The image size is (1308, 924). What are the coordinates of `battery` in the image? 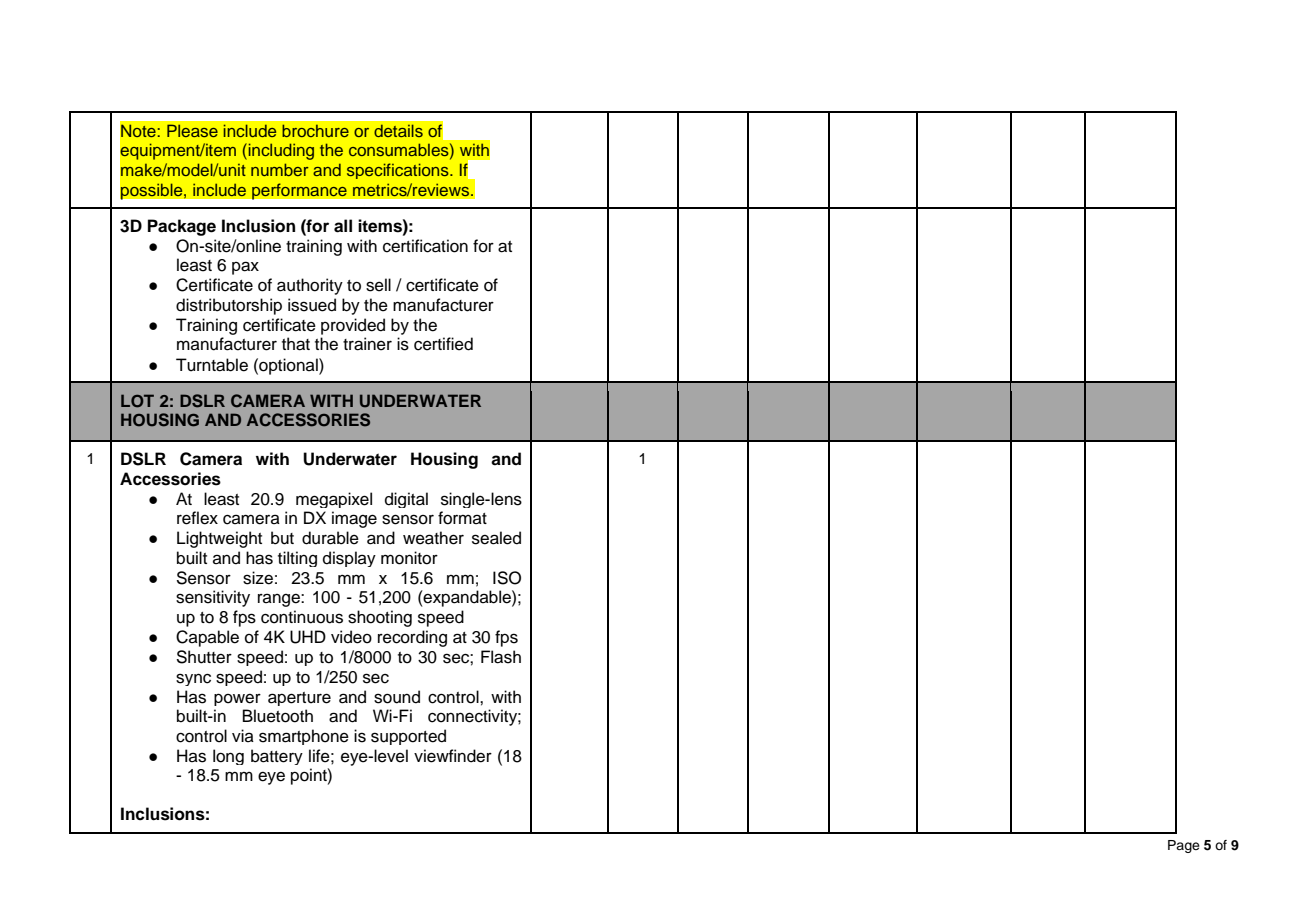 It's located at (277, 757).
